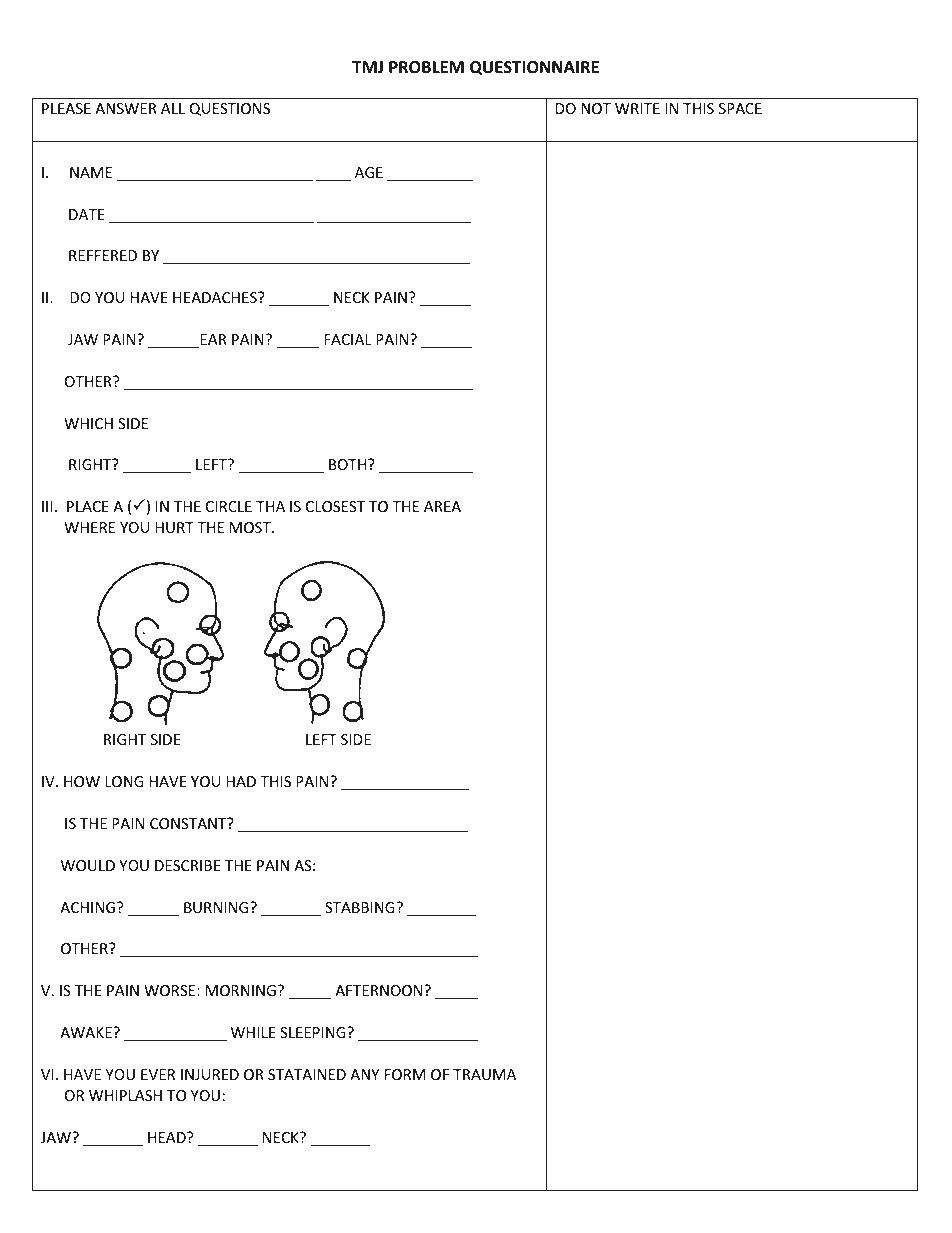  What do you see at coordinates (405, 1074) in the screenshot?
I see `FORM` at bounding box center [405, 1074].
